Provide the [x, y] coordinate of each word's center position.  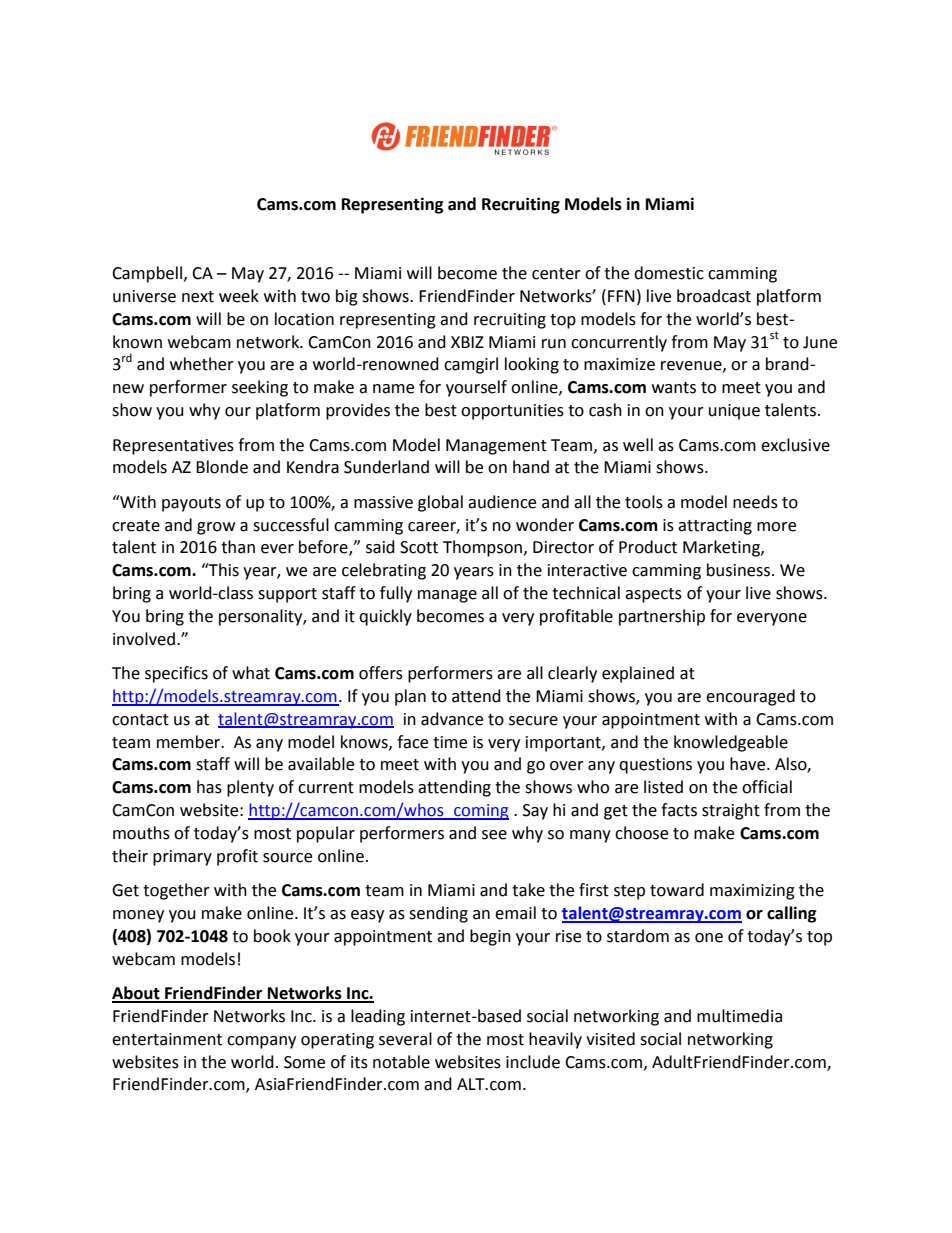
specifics [176, 674]
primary [182, 858]
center [556, 274]
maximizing [752, 892]
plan [410, 697]
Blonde [222, 467]
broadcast [714, 296]
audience [502, 502]
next [198, 297]
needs [755, 502]
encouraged [750, 697]
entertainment [167, 1039]
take [528, 890]
